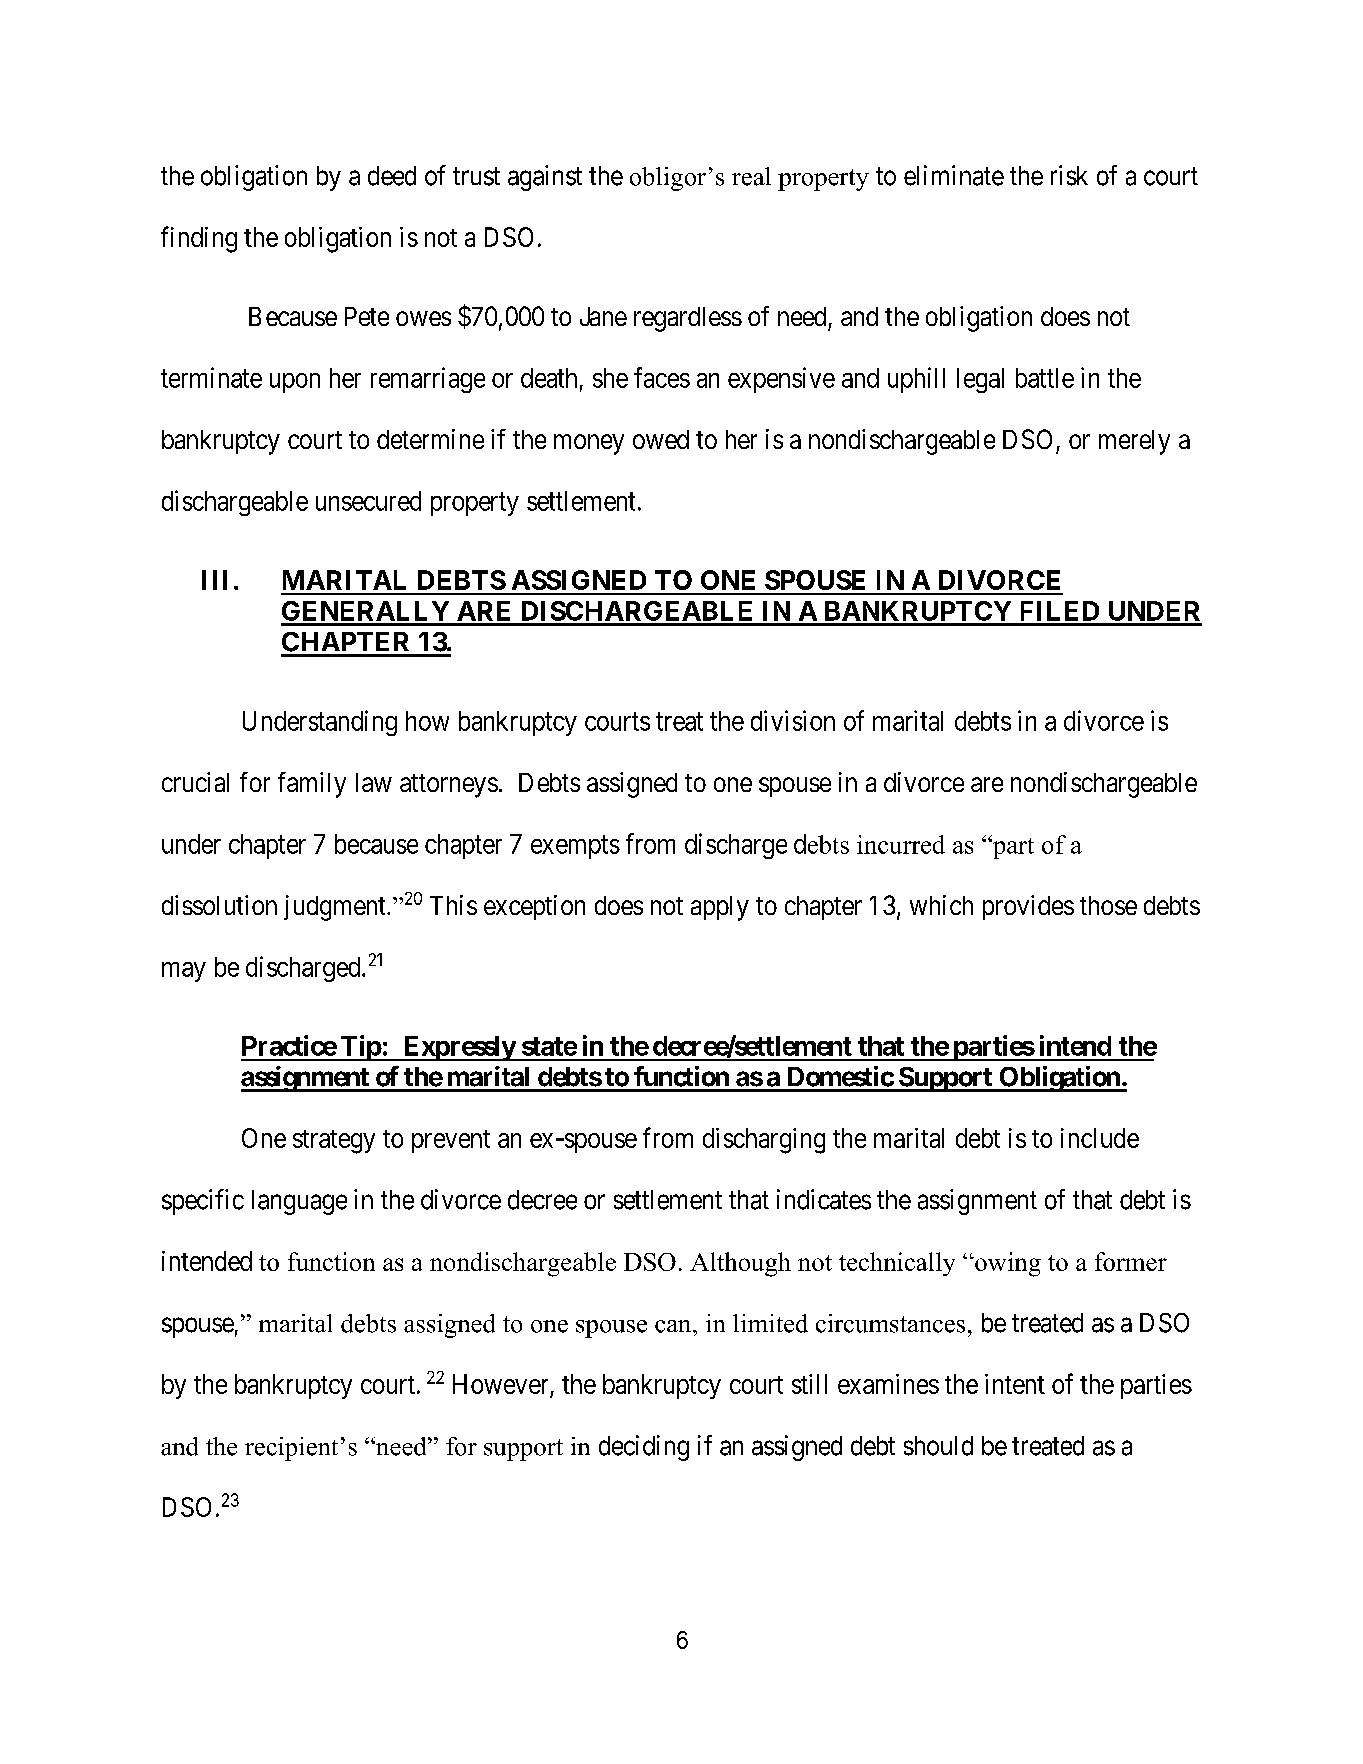 Image resolution: width=1363 pixels, height=1764 pixels. What do you see at coordinates (312, 785) in the screenshot?
I see `family` at bounding box center [312, 785].
